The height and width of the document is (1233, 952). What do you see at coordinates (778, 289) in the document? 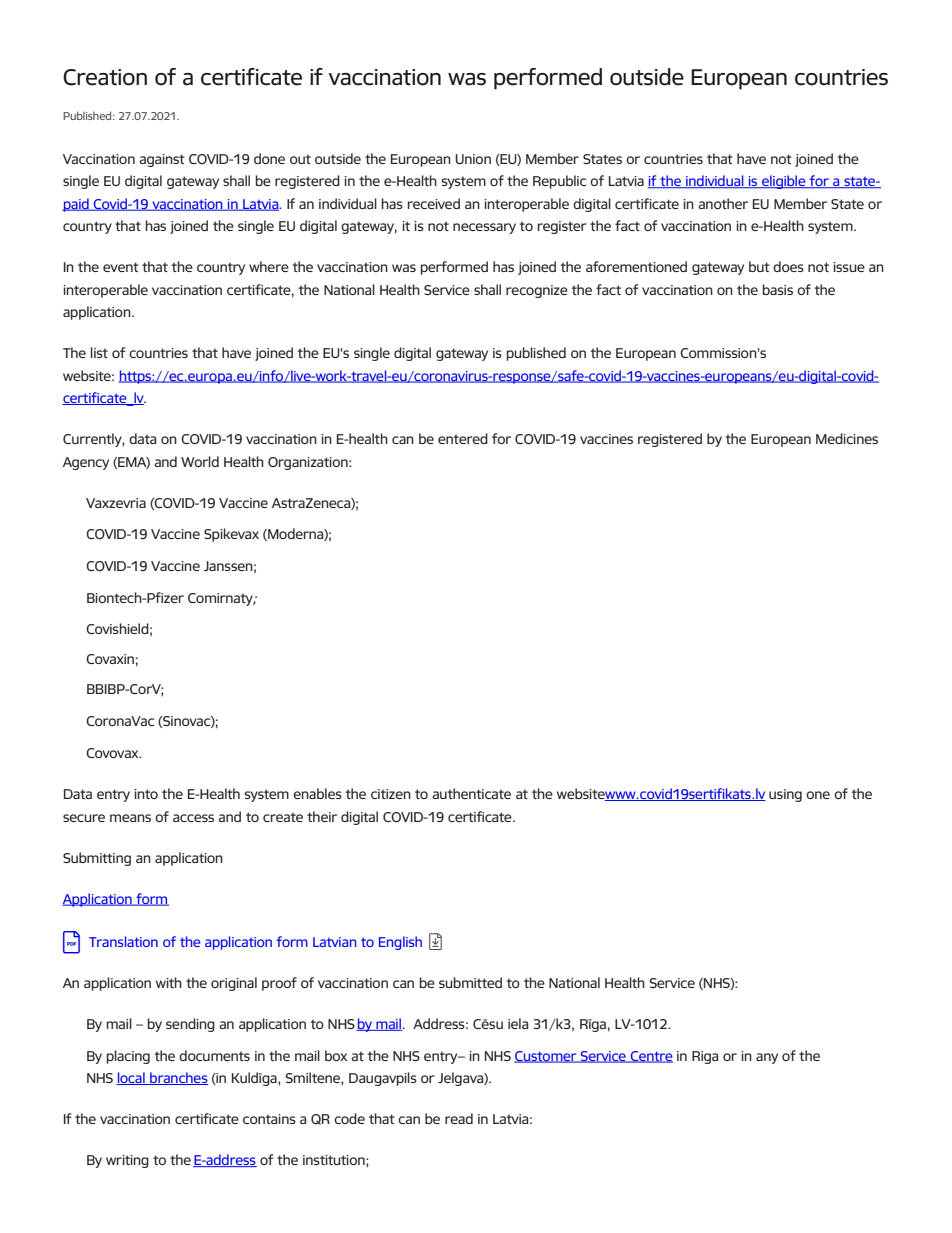
I see `basis` at bounding box center [778, 289].
